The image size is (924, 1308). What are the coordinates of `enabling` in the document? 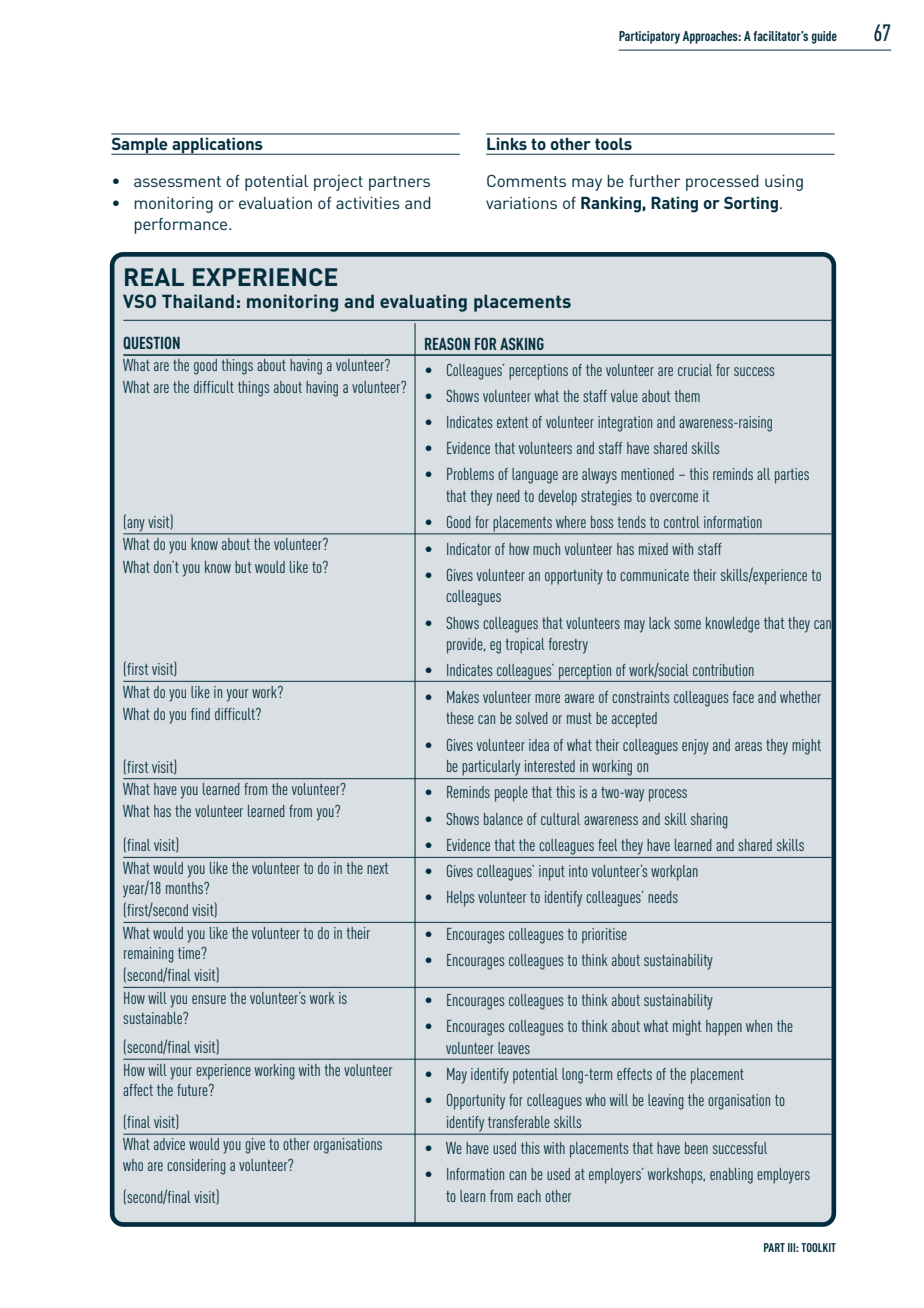 It's located at (731, 1176).
